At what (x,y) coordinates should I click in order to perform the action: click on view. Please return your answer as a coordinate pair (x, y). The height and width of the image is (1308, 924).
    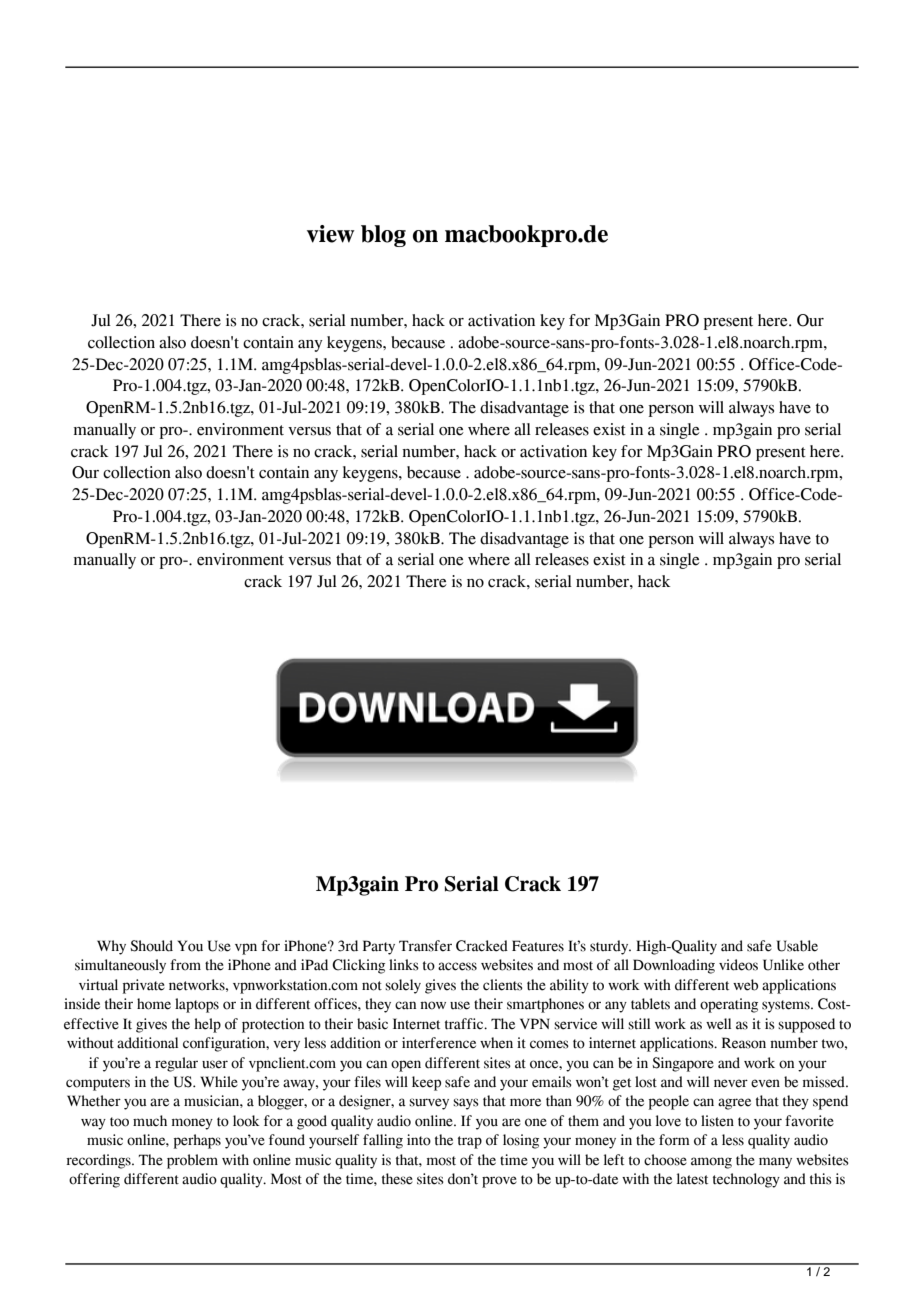
    Looking at the image, I should click on (331, 234).
